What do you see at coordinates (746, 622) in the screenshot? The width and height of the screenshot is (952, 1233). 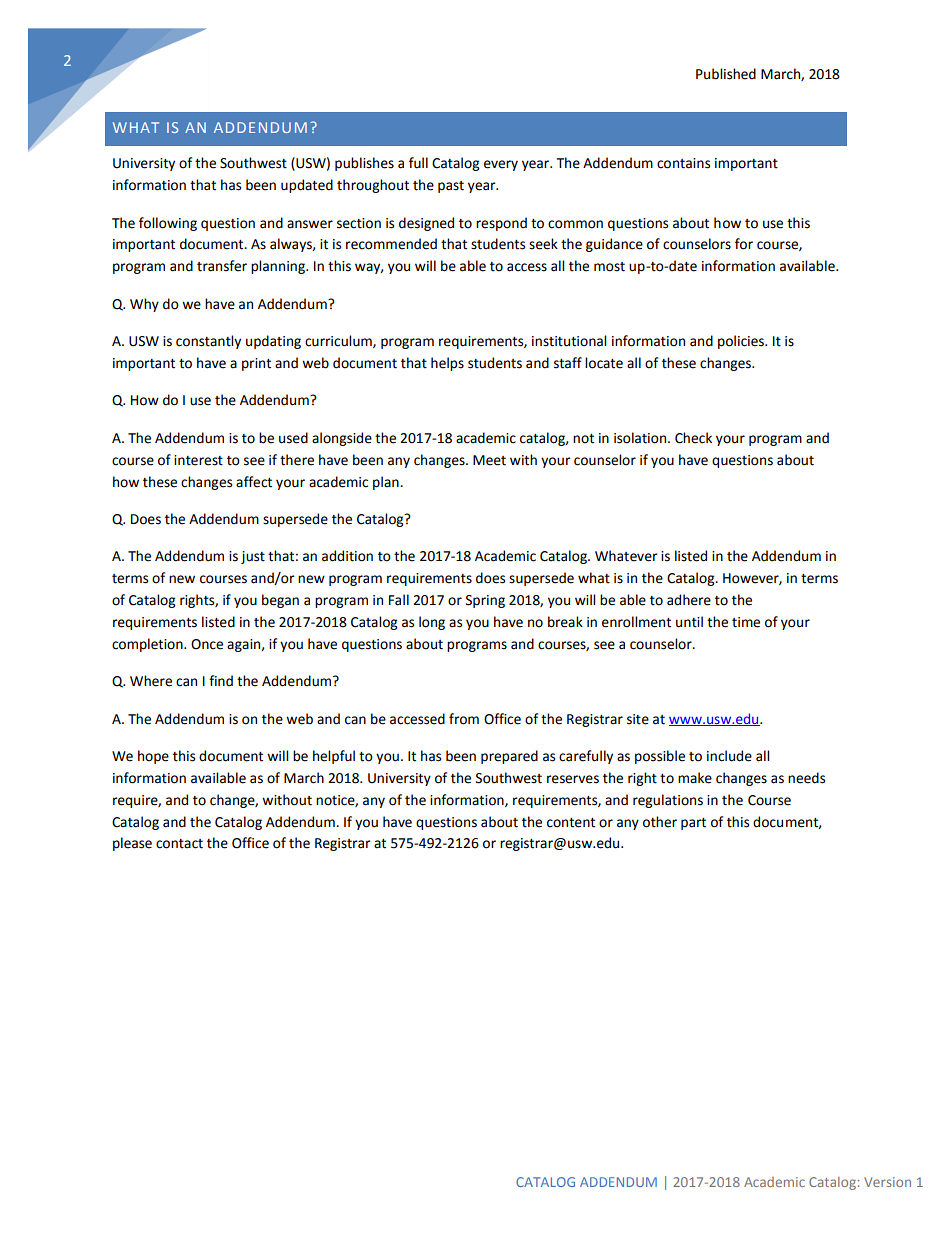 I see `time` at bounding box center [746, 622].
